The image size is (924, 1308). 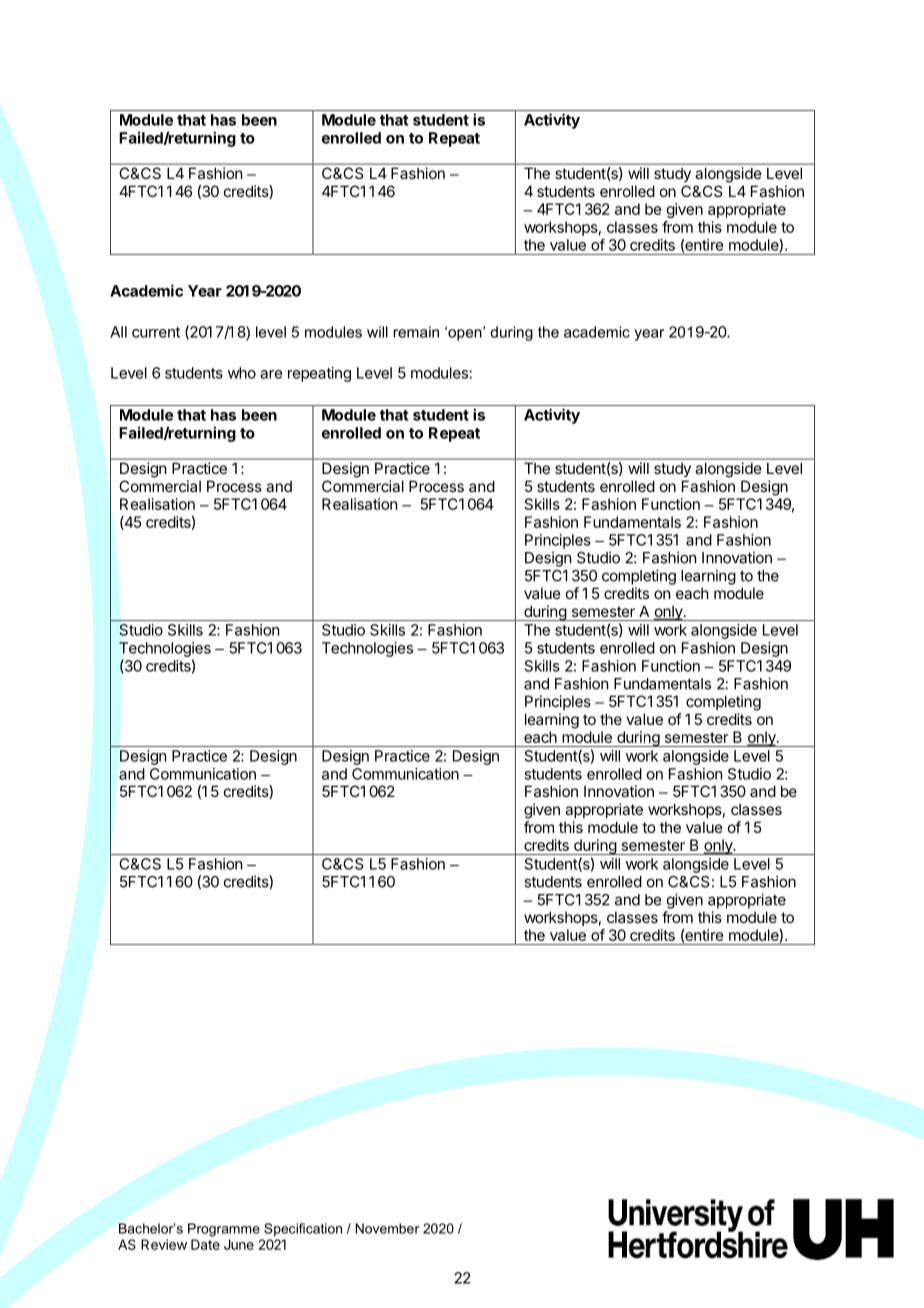 What do you see at coordinates (239, 1244) in the image?
I see `June` at bounding box center [239, 1244].
